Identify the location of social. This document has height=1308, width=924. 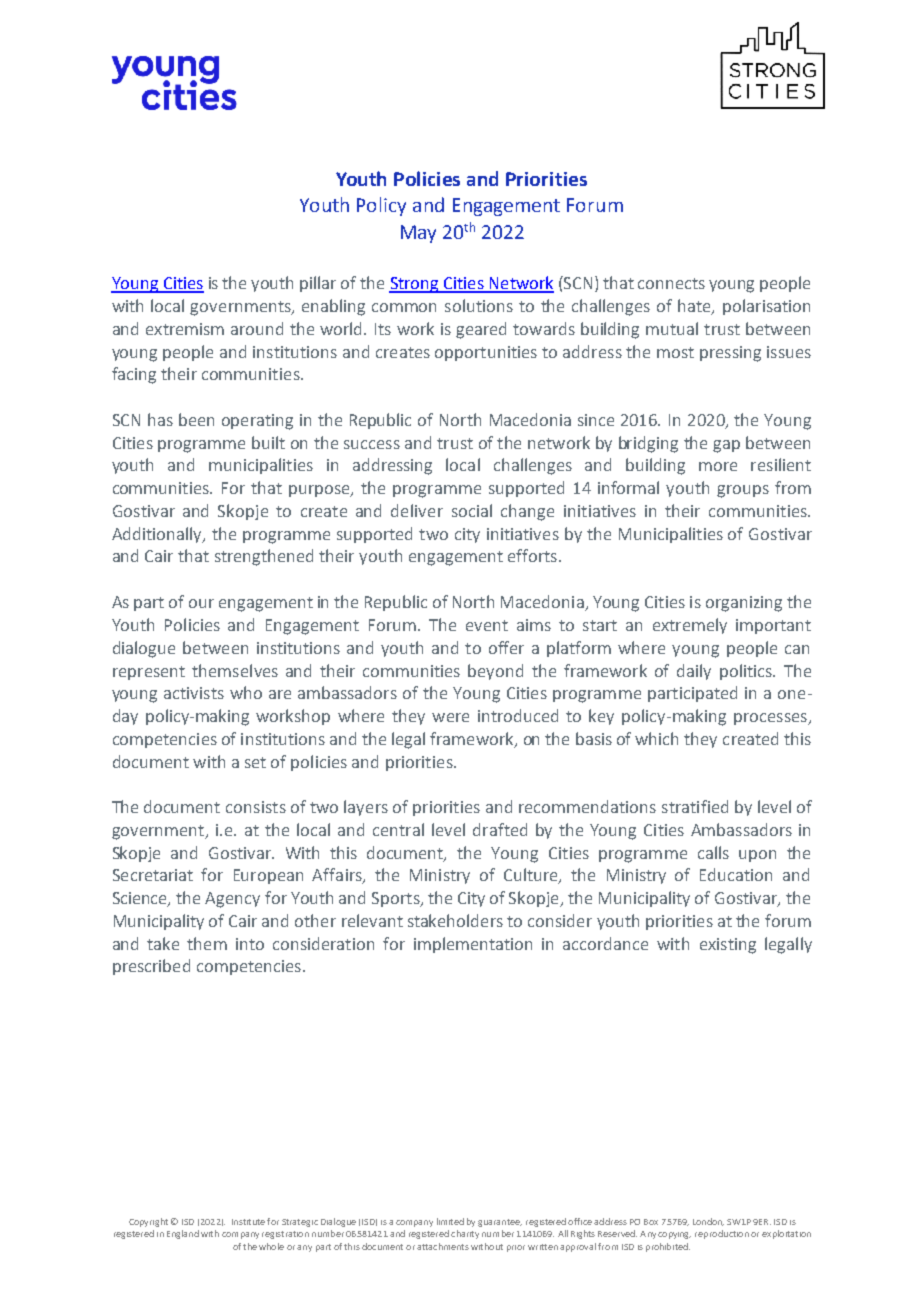
(472, 510).
